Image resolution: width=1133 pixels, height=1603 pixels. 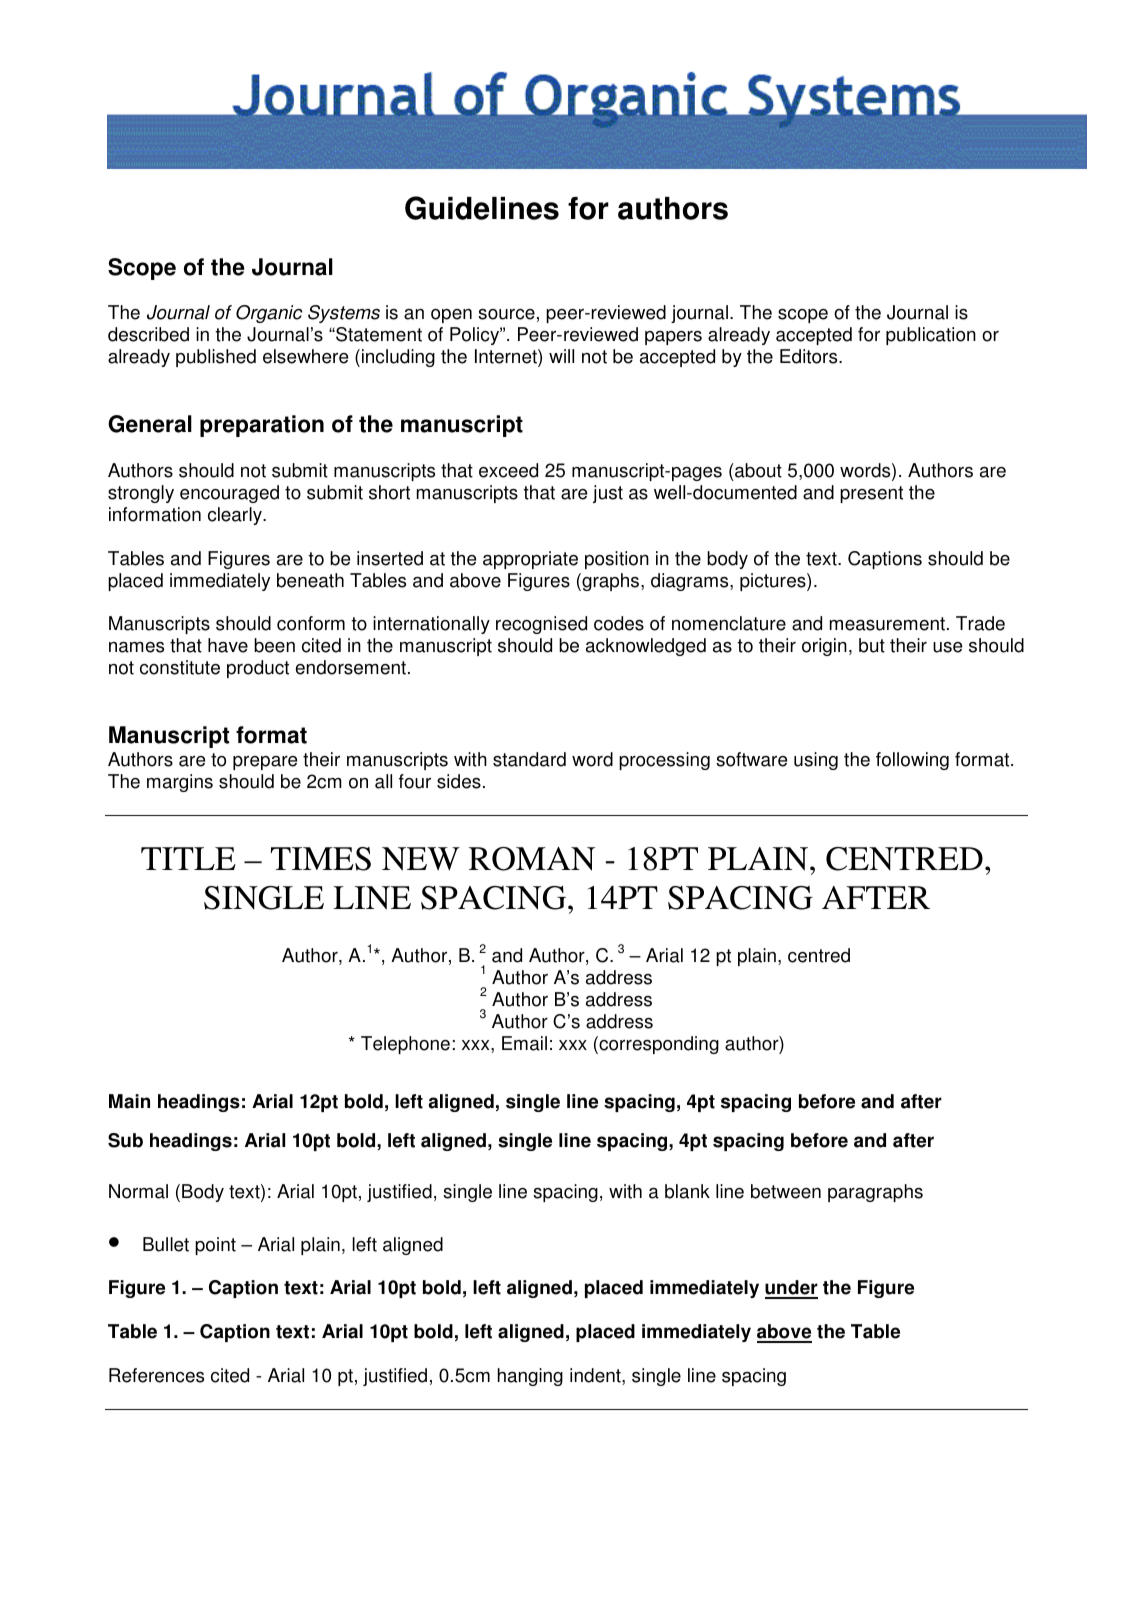 I want to click on Email, so click(x=524, y=1043).
